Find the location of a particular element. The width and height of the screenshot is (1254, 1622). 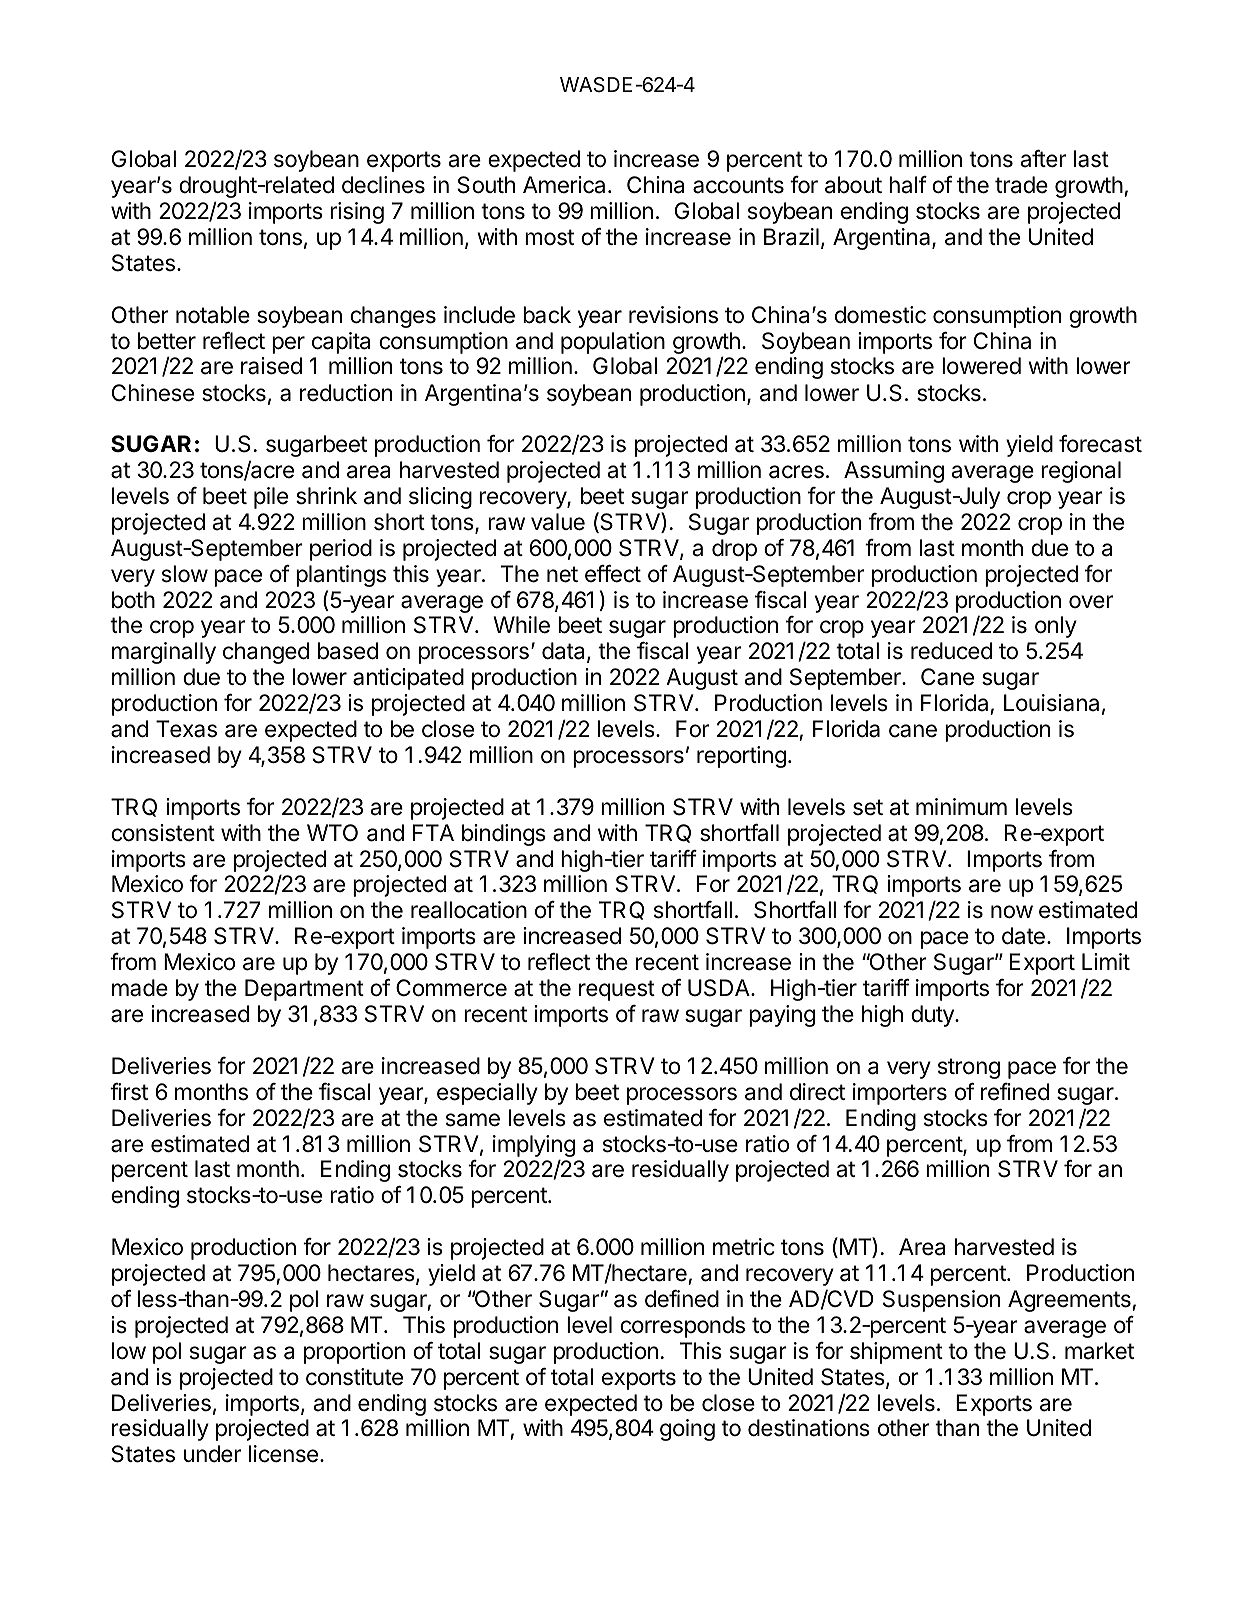

value is located at coordinates (558, 522).
